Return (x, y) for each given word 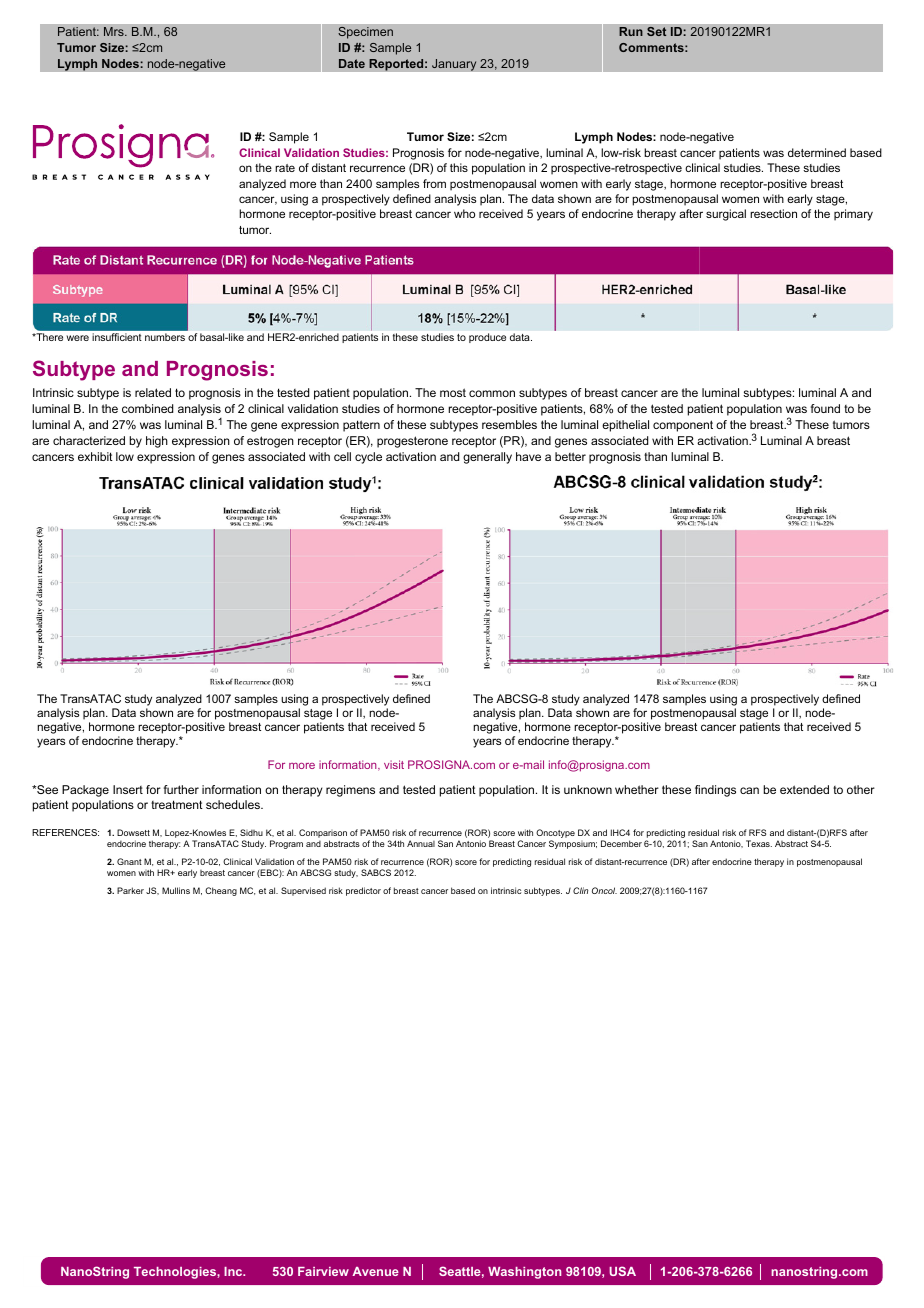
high (157, 442)
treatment (177, 804)
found (825, 408)
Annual (421, 843)
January (454, 65)
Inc (234, 1271)
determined (817, 152)
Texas (759, 843)
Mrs (115, 31)
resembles (509, 424)
